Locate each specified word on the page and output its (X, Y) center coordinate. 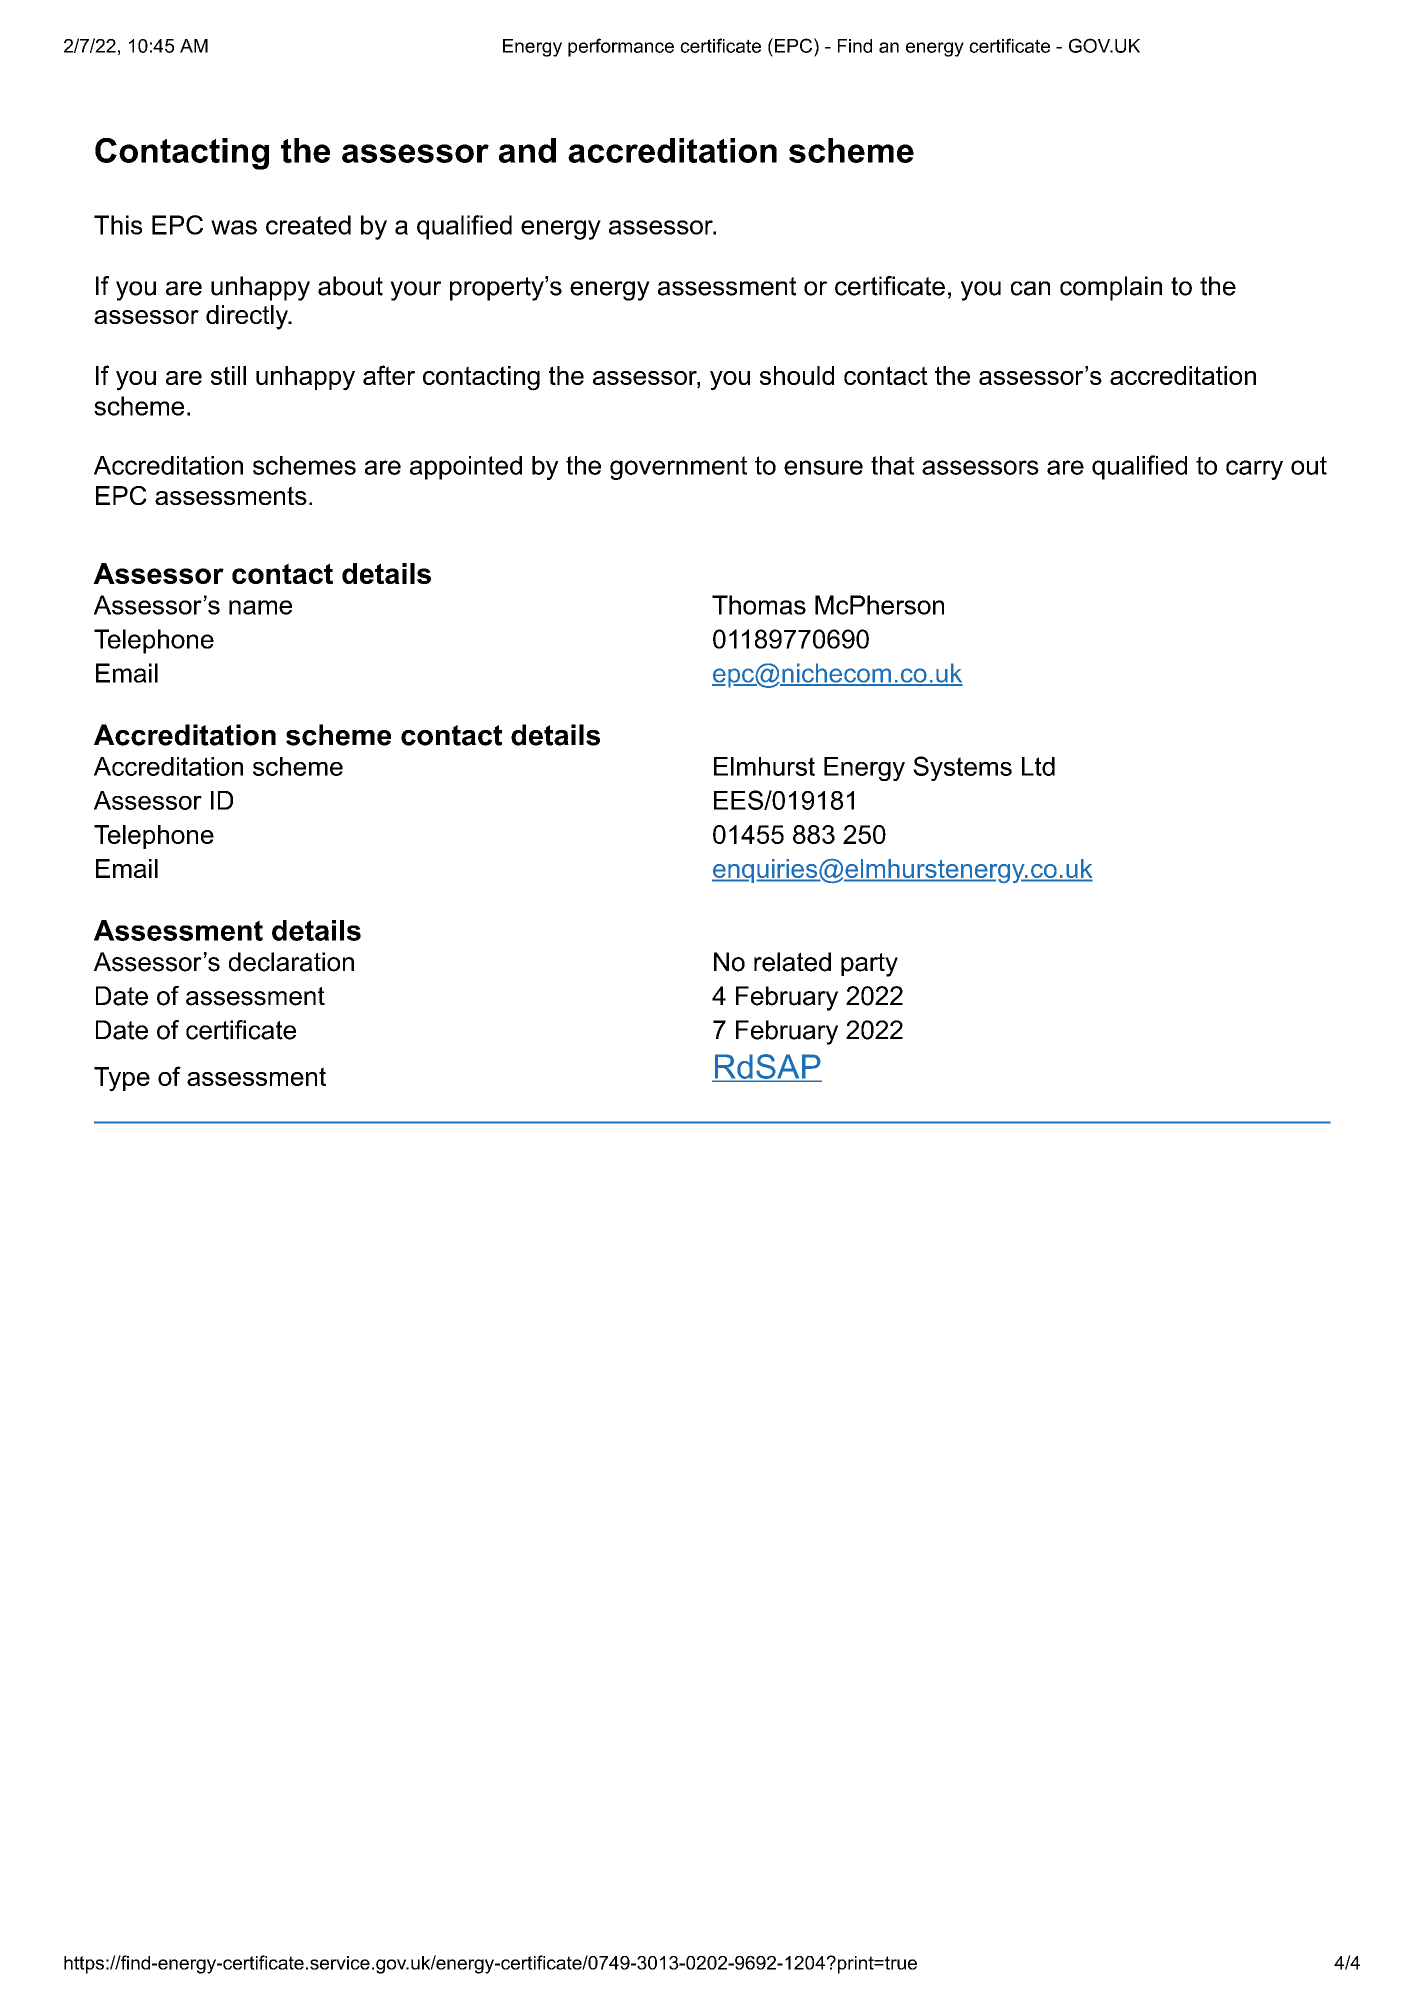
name (260, 607)
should (797, 375)
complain (1111, 288)
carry (1254, 470)
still (228, 375)
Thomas (759, 605)
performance (621, 47)
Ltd (1038, 766)
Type (122, 1079)
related (792, 962)
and (527, 150)
